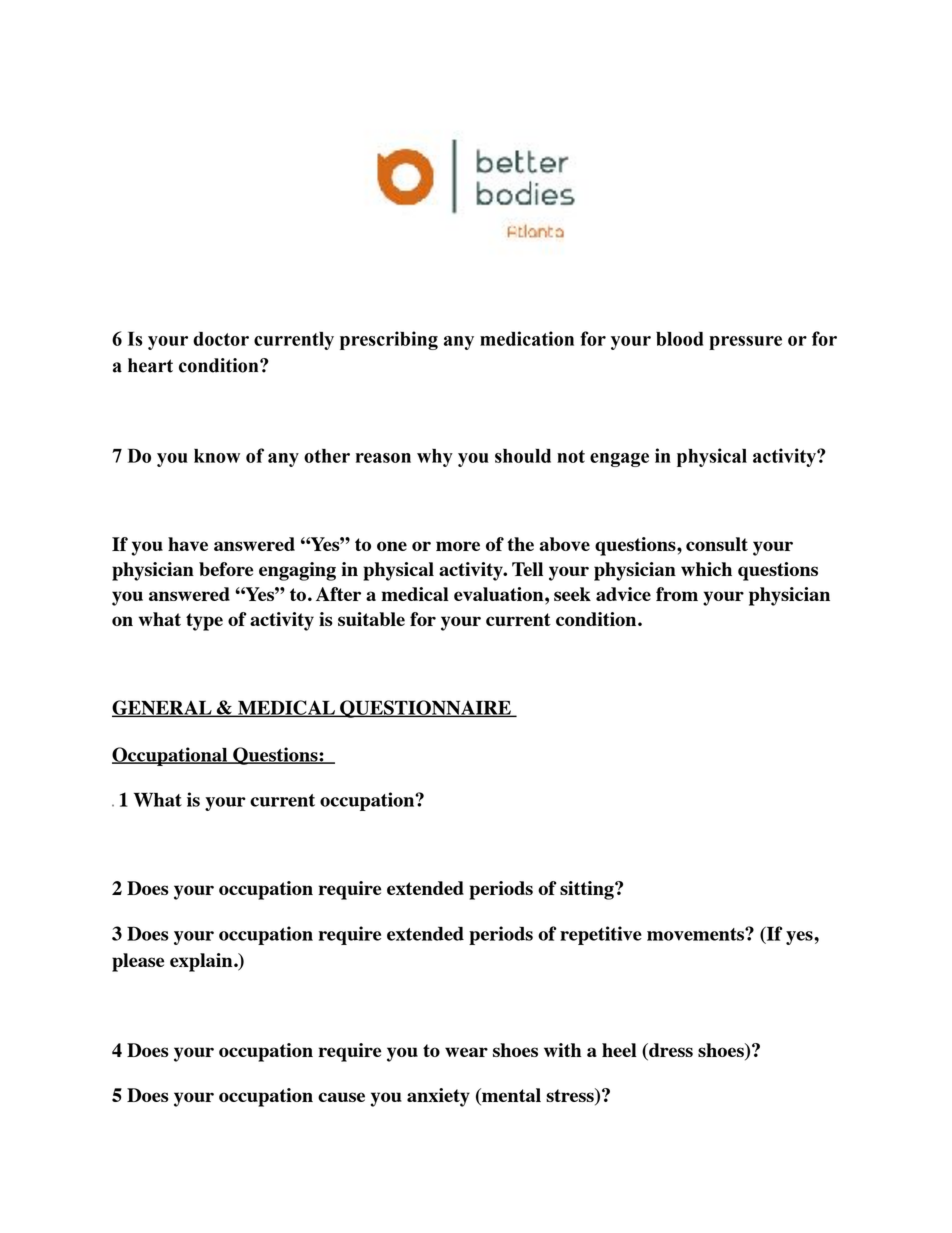  Describe the element at coordinates (601, 935) in the image. I see `repetitive` at that location.
